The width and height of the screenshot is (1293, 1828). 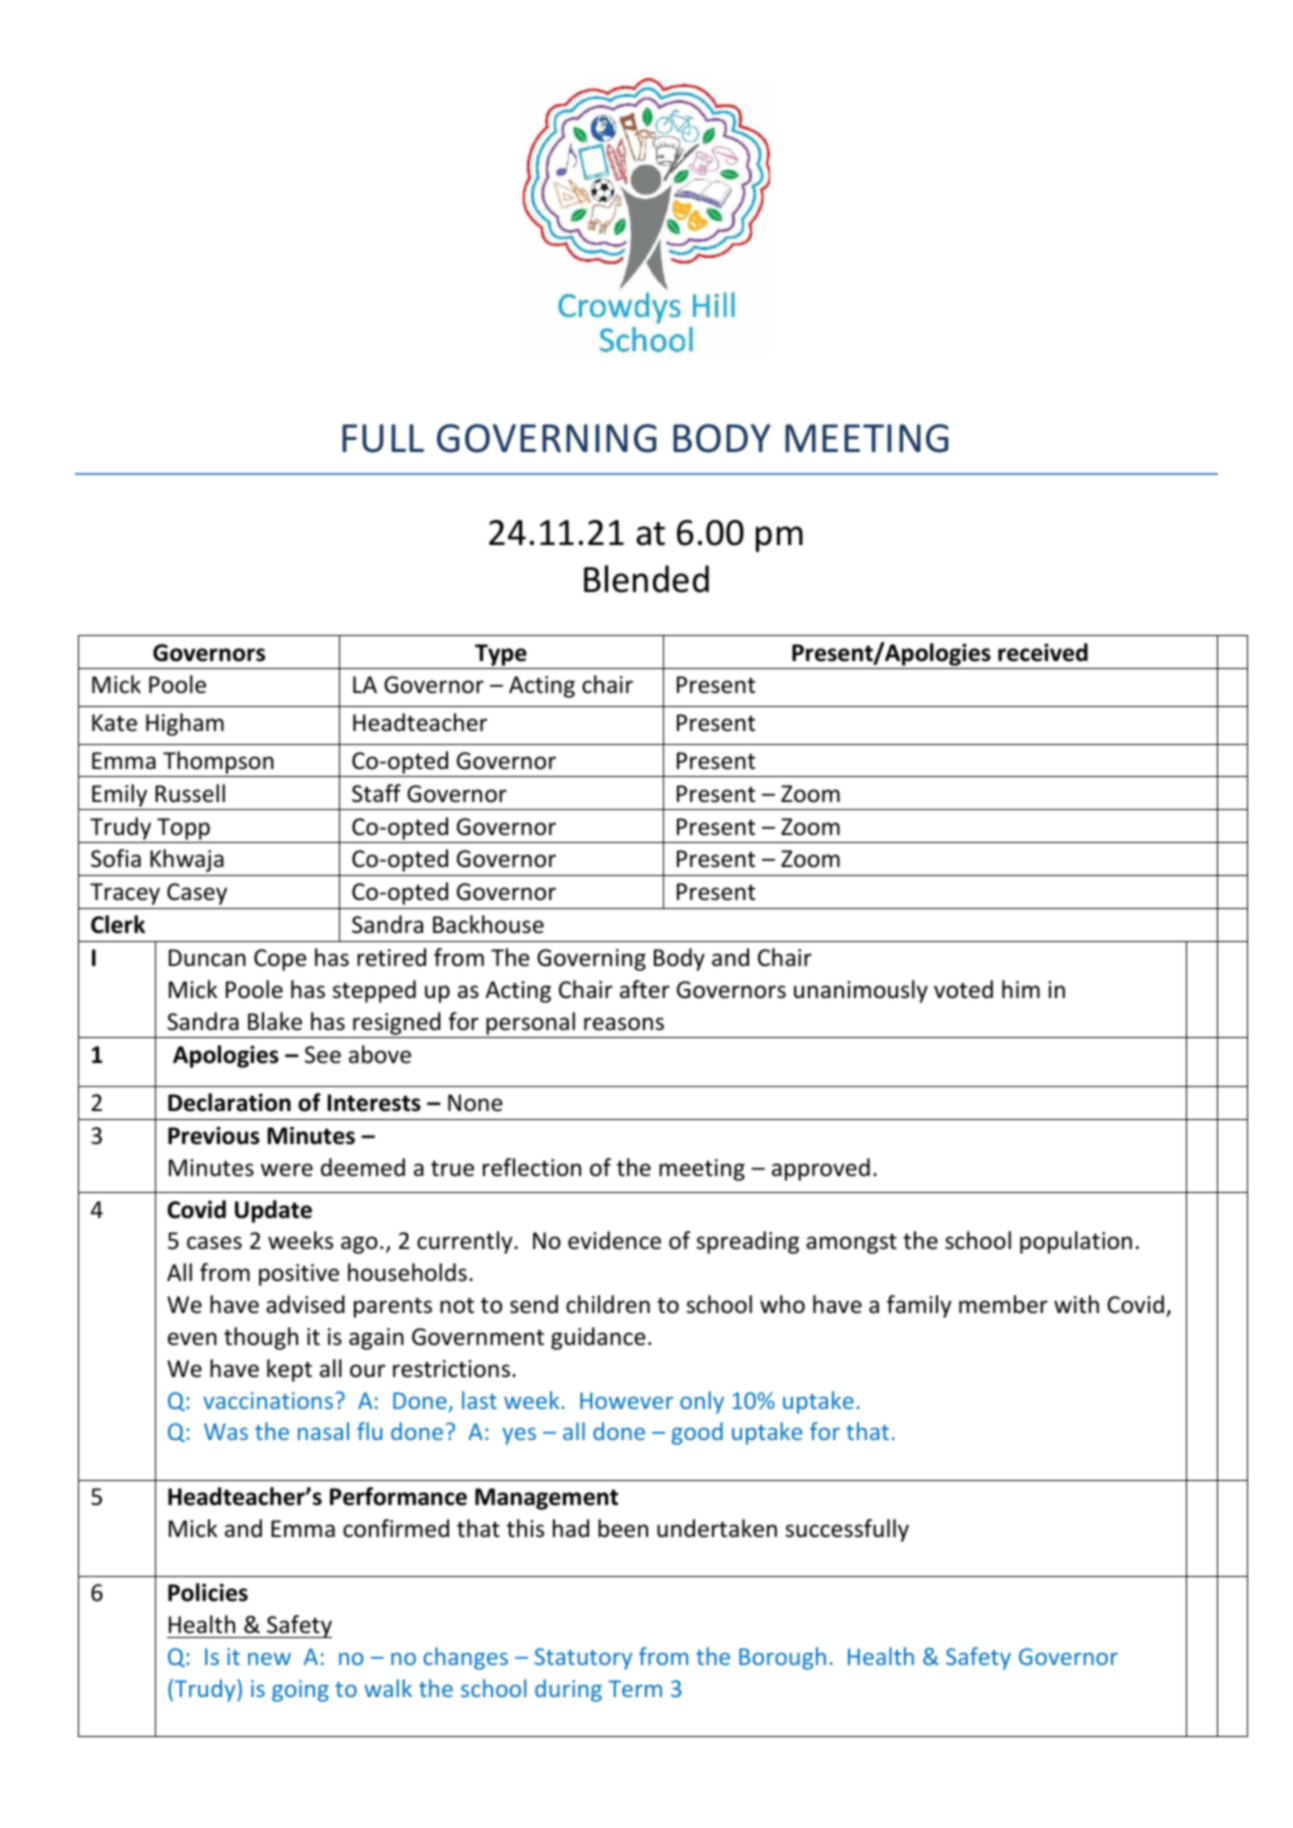 What do you see at coordinates (114, 723) in the screenshot?
I see `Kate` at bounding box center [114, 723].
